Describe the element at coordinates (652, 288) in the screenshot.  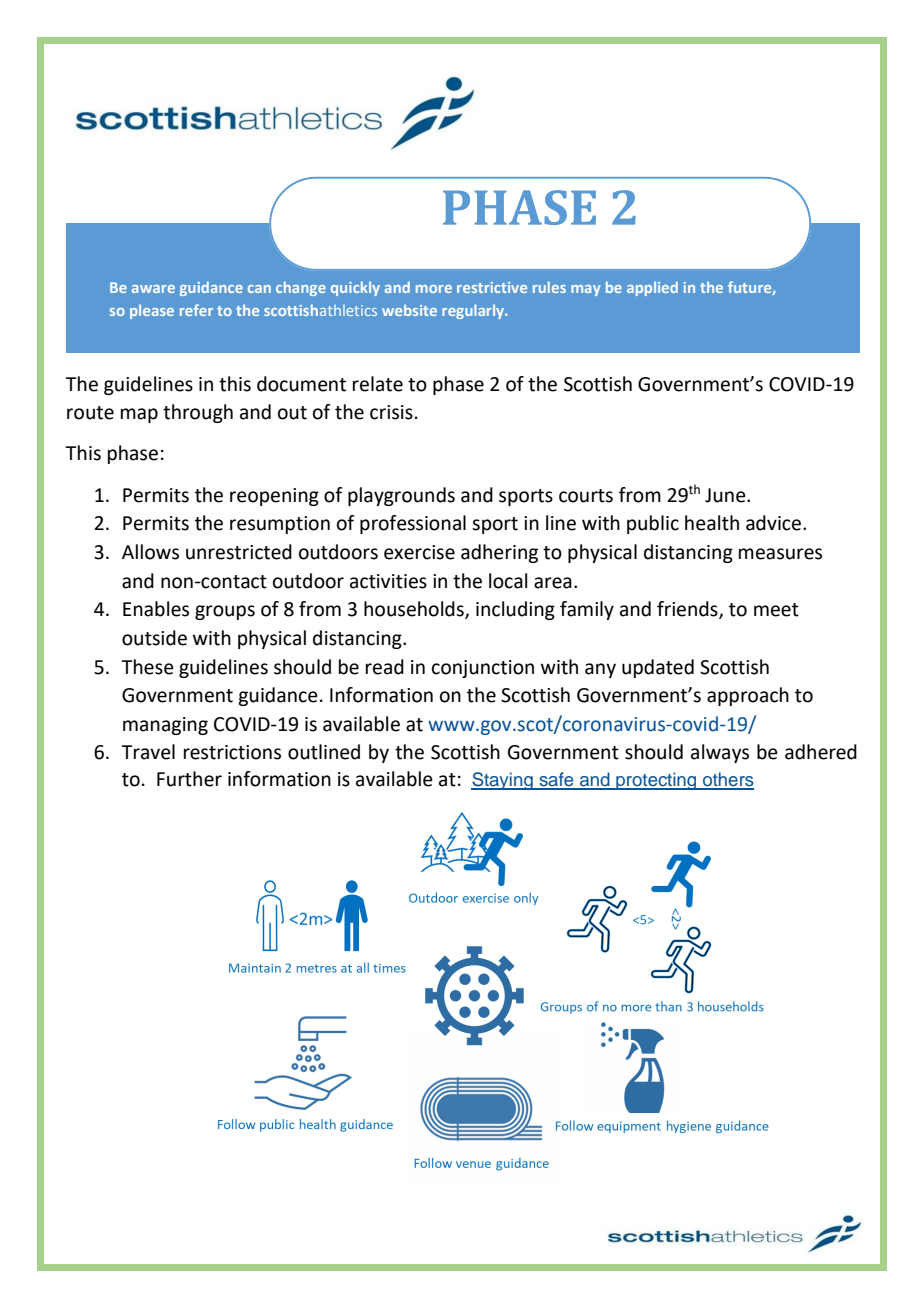
I see `applied` at that location.
